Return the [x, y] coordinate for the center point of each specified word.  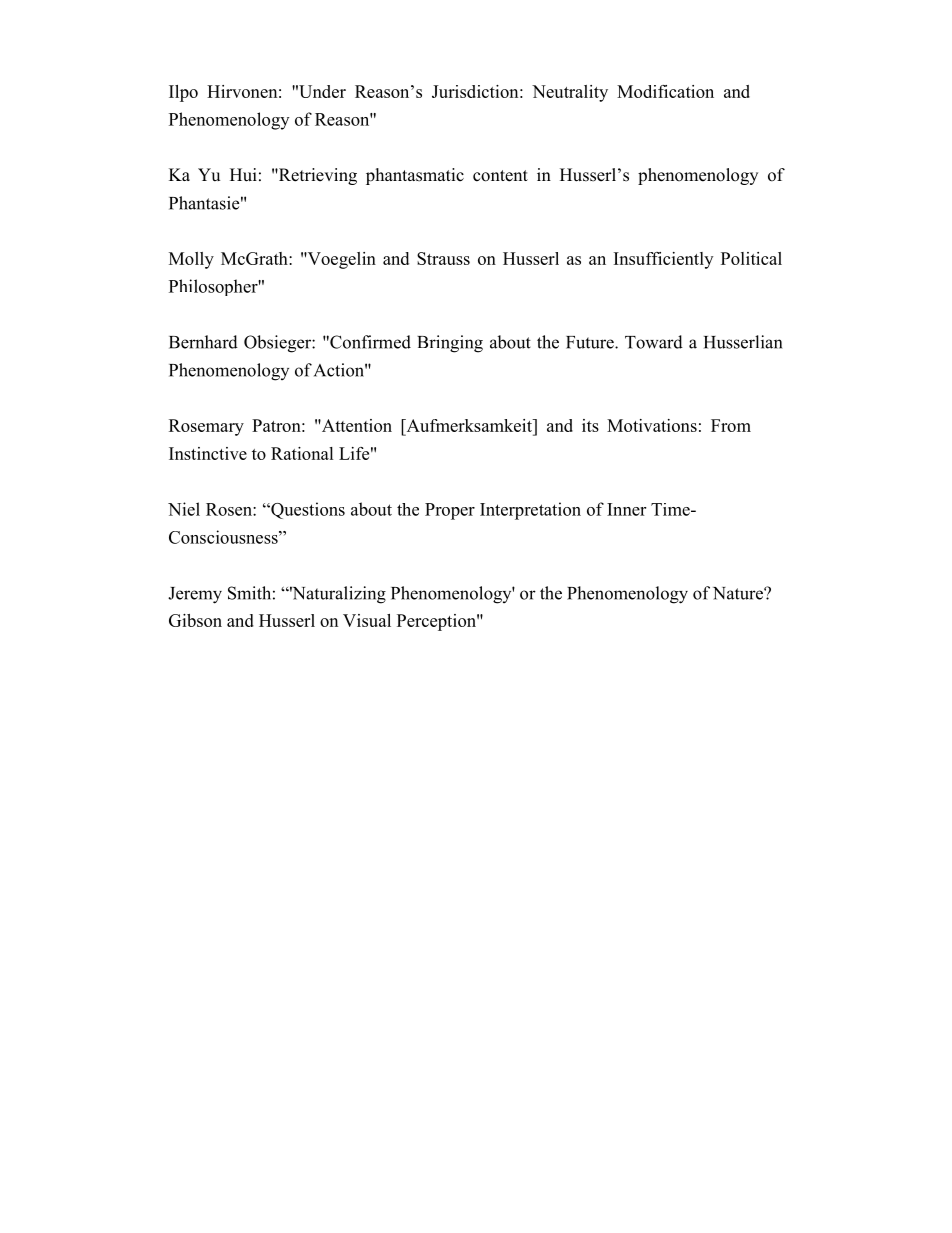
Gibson [195, 620]
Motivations [652, 425]
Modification [665, 91]
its [590, 425]
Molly [191, 260]
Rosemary [206, 427]
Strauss [443, 258]
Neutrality [570, 93]
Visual [367, 620]
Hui [243, 175]
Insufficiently [663, 260]
